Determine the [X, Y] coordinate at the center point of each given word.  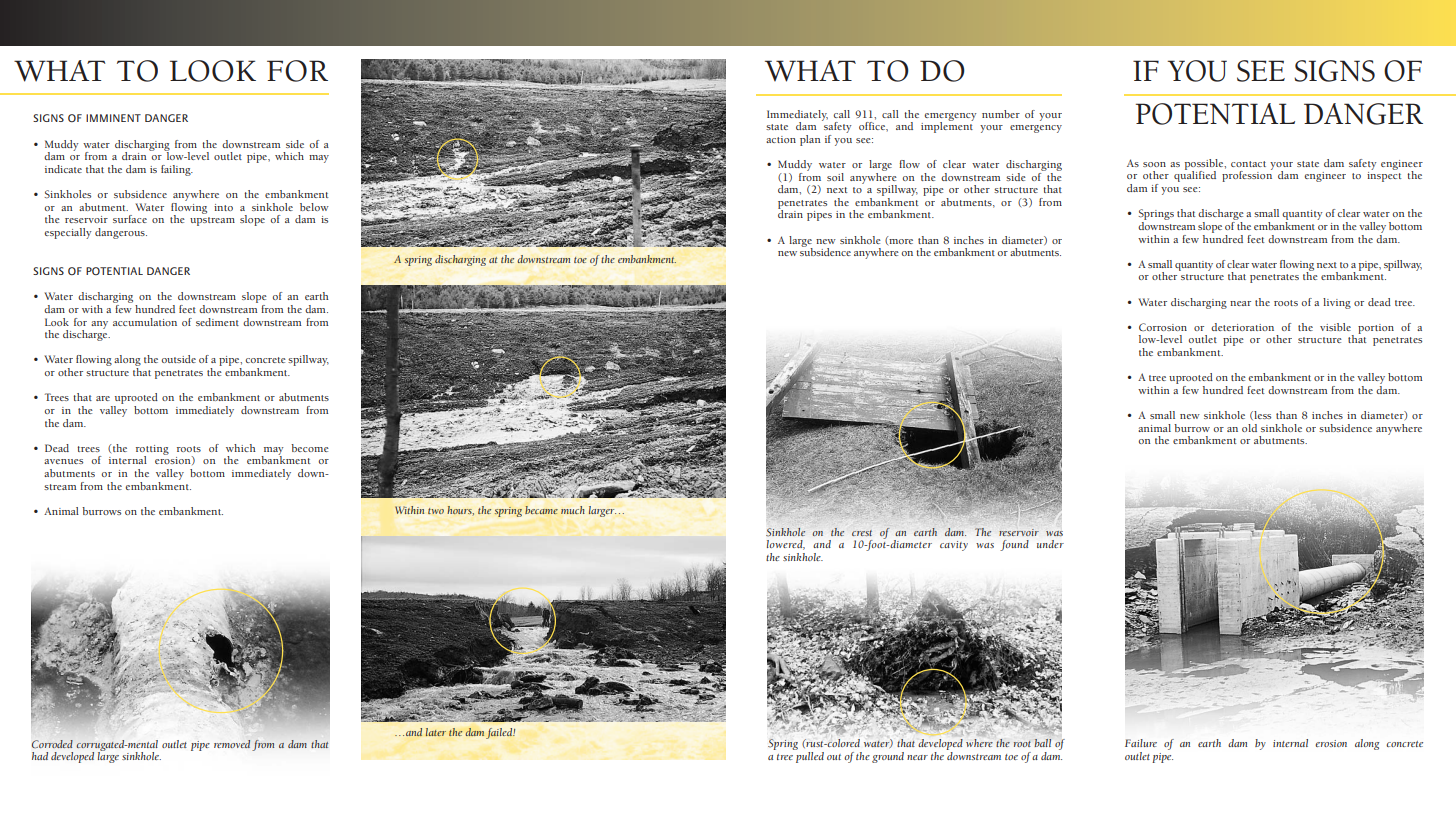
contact [1248, 164]
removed [232, 744]
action [781, 139]
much [573, 510]
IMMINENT [113, 118]
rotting [152, 451]
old [1249, 428]
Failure [1141, 743]
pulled [809, 756]
